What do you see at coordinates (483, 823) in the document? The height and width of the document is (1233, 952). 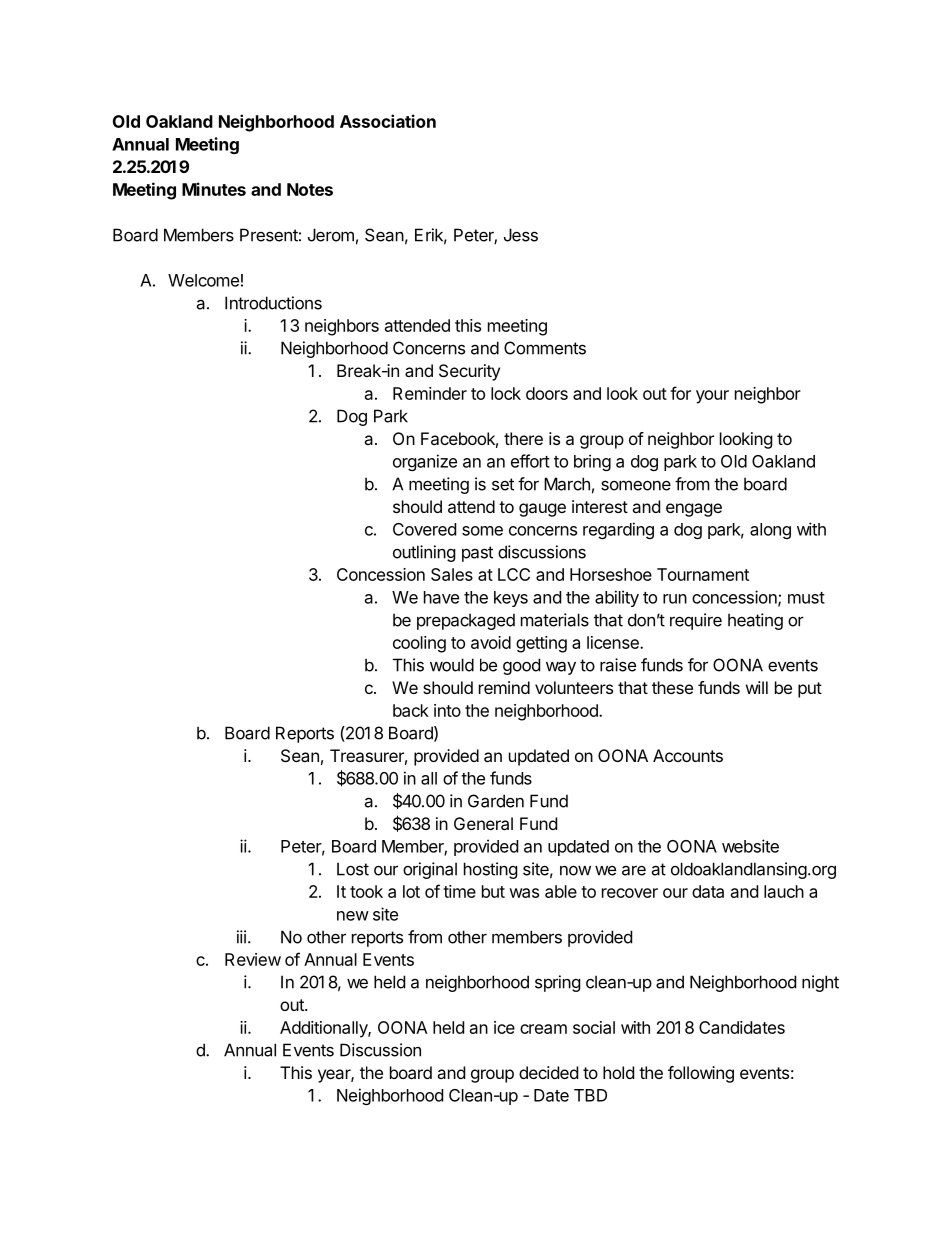 I see `General` at bounding box center [483, 823].
